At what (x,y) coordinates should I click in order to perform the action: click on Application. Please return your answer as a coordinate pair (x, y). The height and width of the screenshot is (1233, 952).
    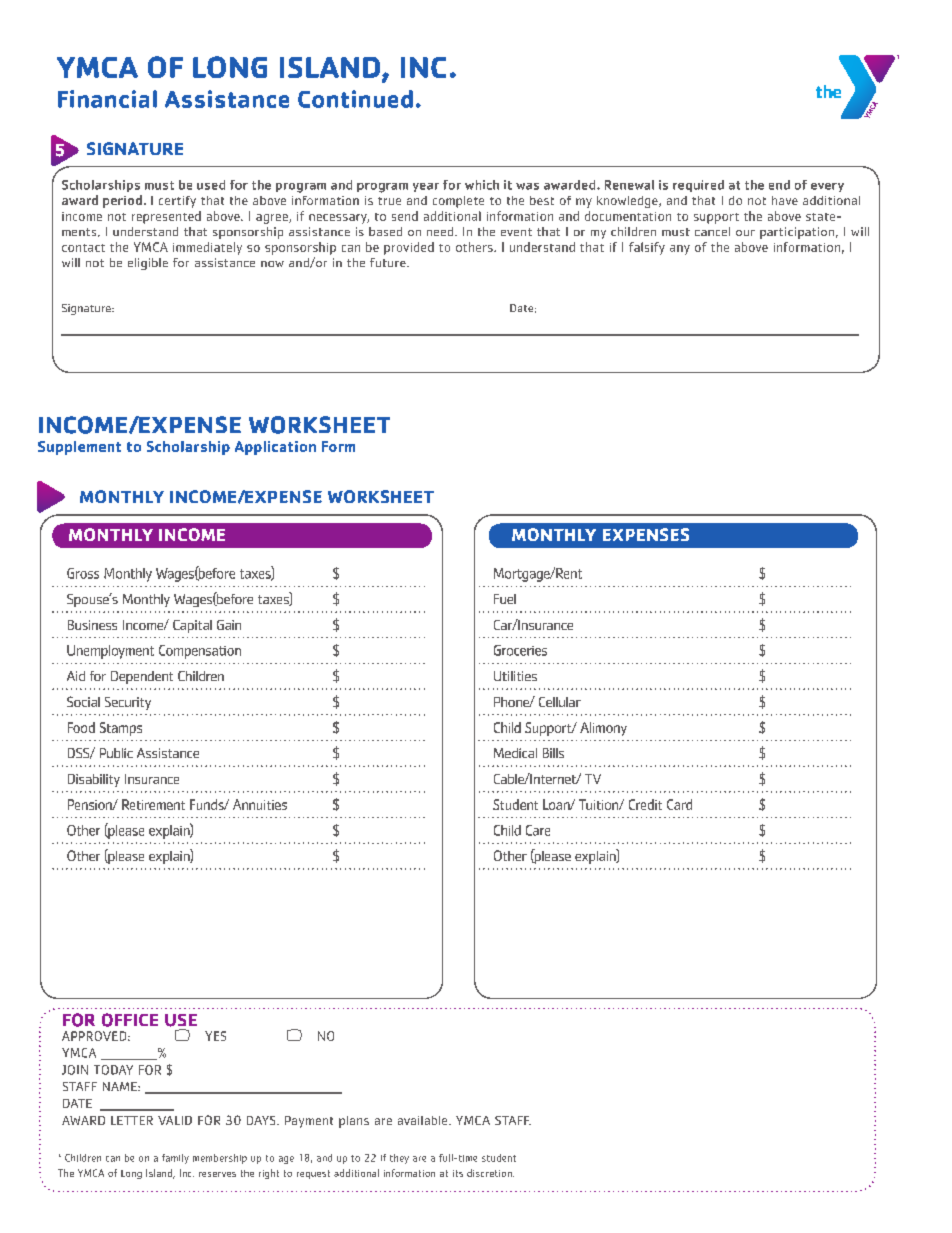
    Looking at the image, I should click on (275, 448).
